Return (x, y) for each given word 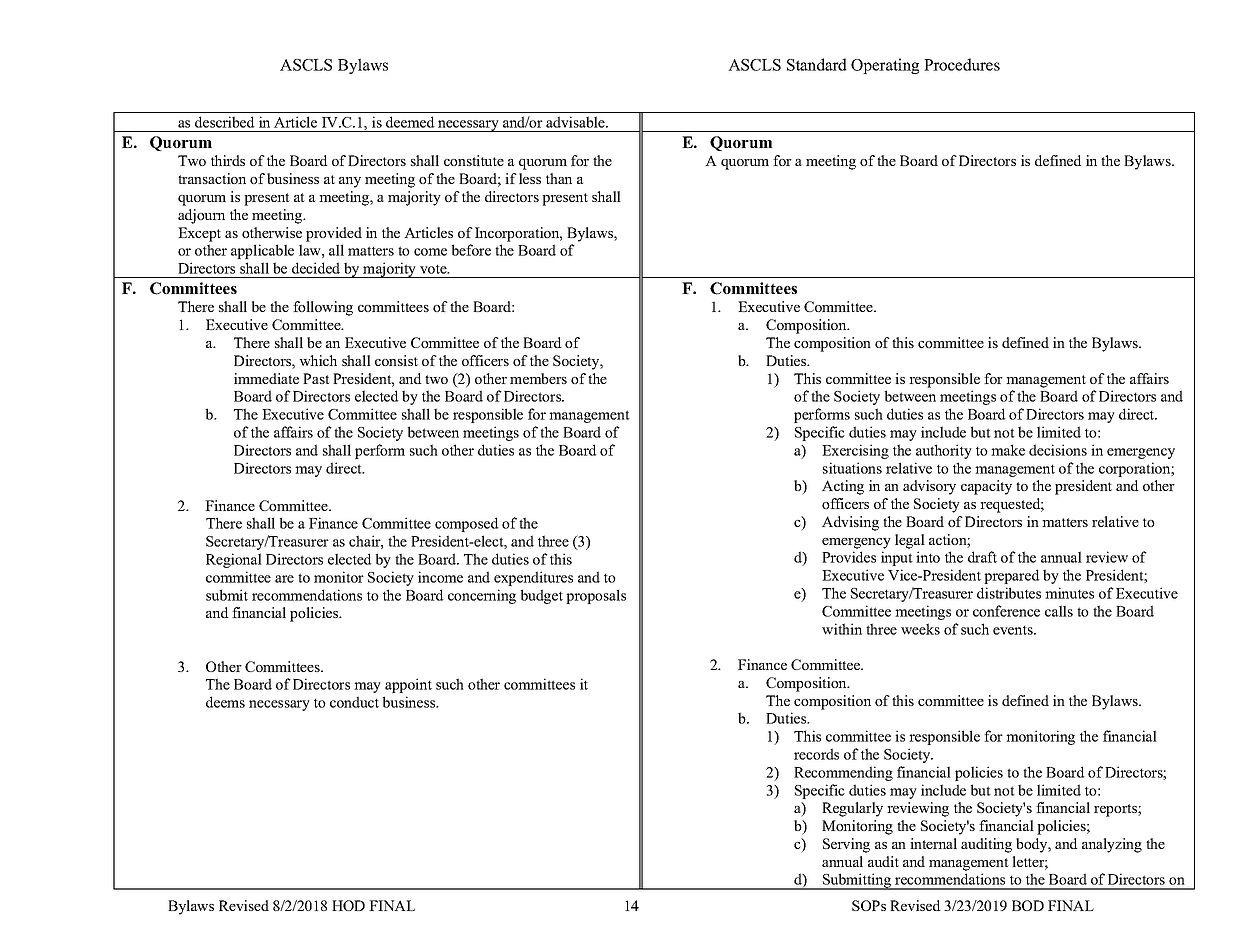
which (318, 360)
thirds (228, 160)
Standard (817, 64)
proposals (596, 596)
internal (933, 843)
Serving (846, 845)
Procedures (962, 64)
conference (1006, 611)
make (1008, 450)
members (538, 378)
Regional (234, 560)
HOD (348, 905)
